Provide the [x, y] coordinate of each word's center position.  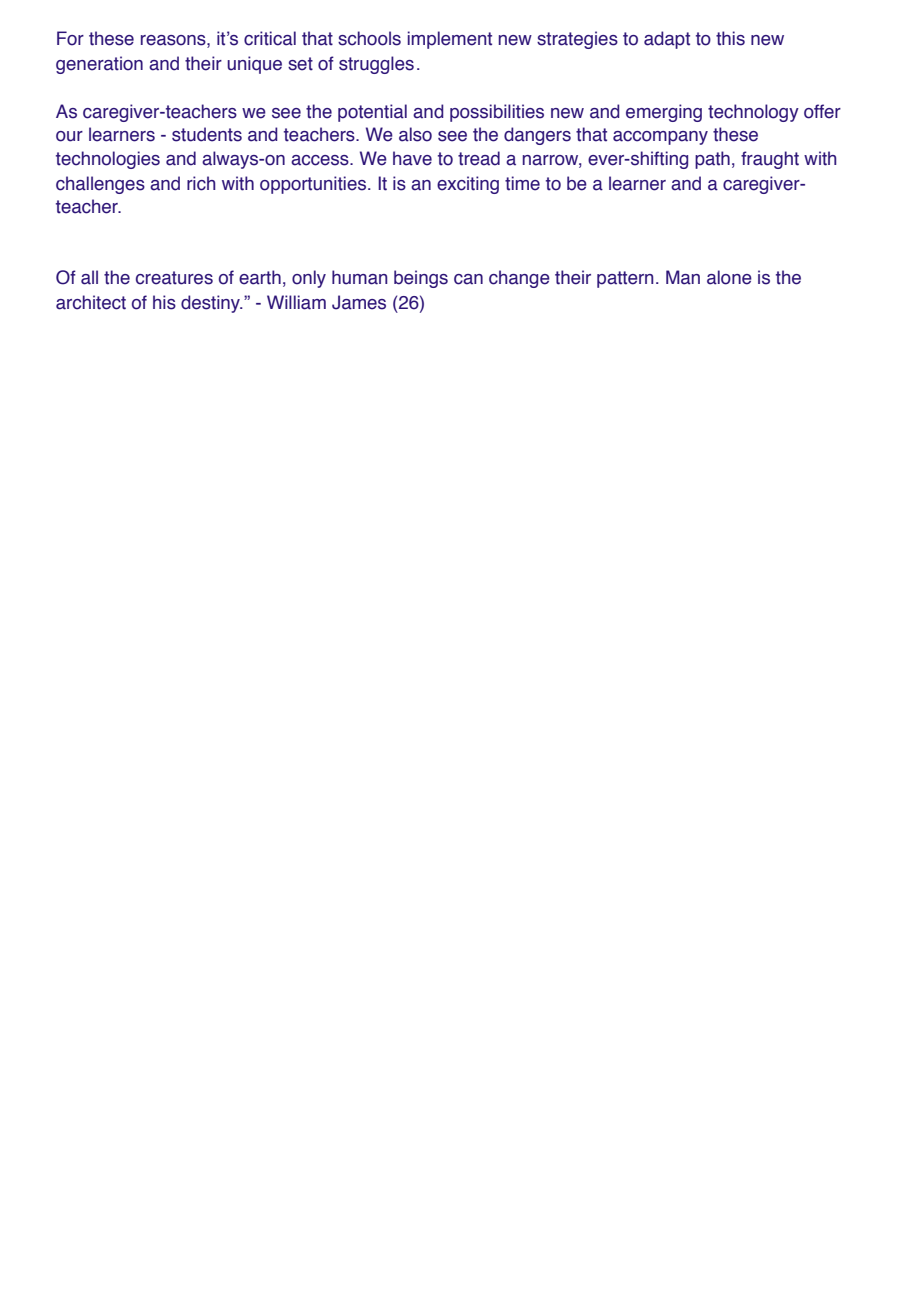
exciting [468, 185]
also [415, 134]
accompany [660, 138]
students [207, 134]
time [522, 183]
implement [450, 40]
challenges [100, 185]
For [70, 38]
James [359, 302]
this [730, 38]
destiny [212, 304]
